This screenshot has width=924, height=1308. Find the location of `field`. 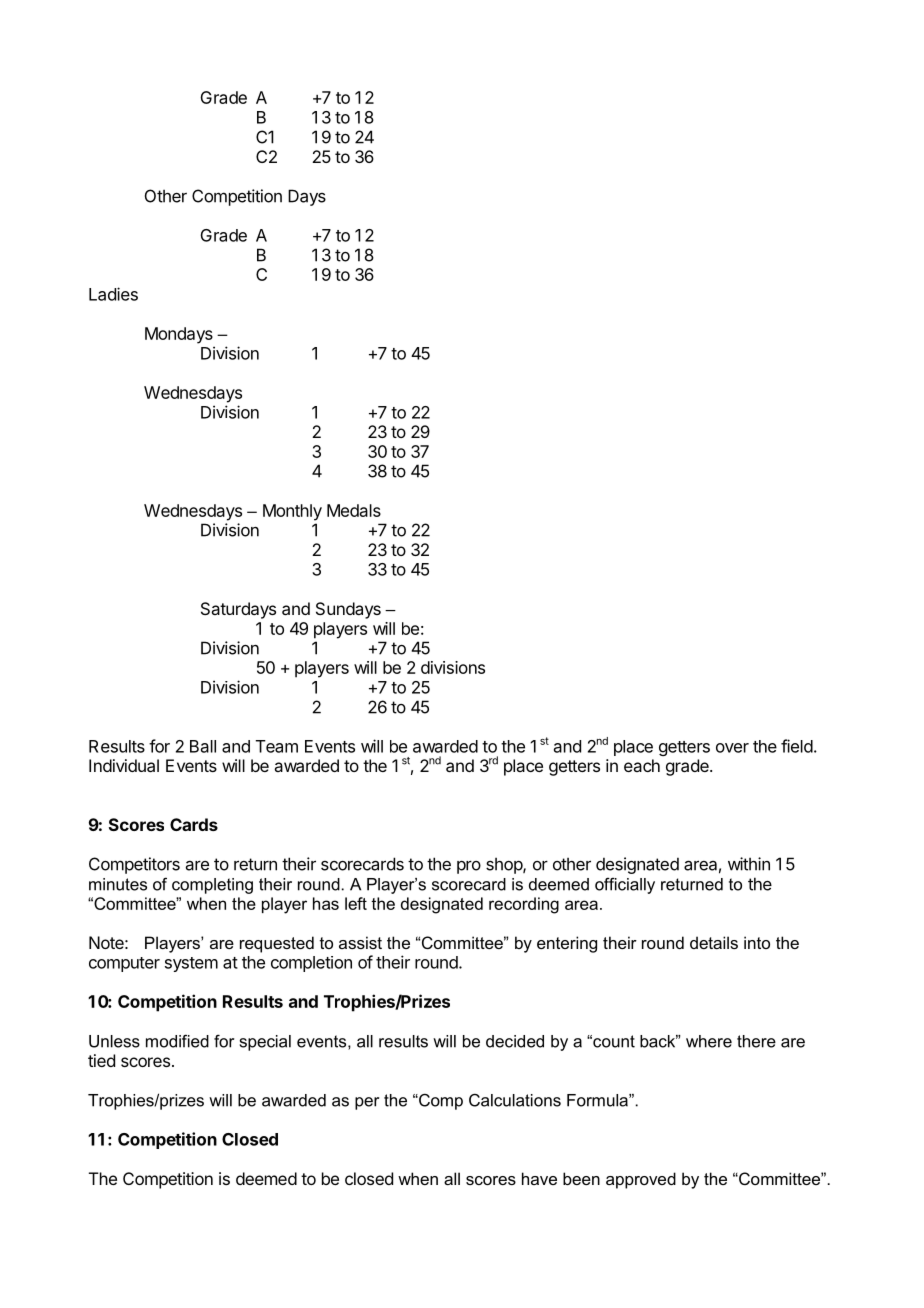

field is located at coordinates (797, 746).
